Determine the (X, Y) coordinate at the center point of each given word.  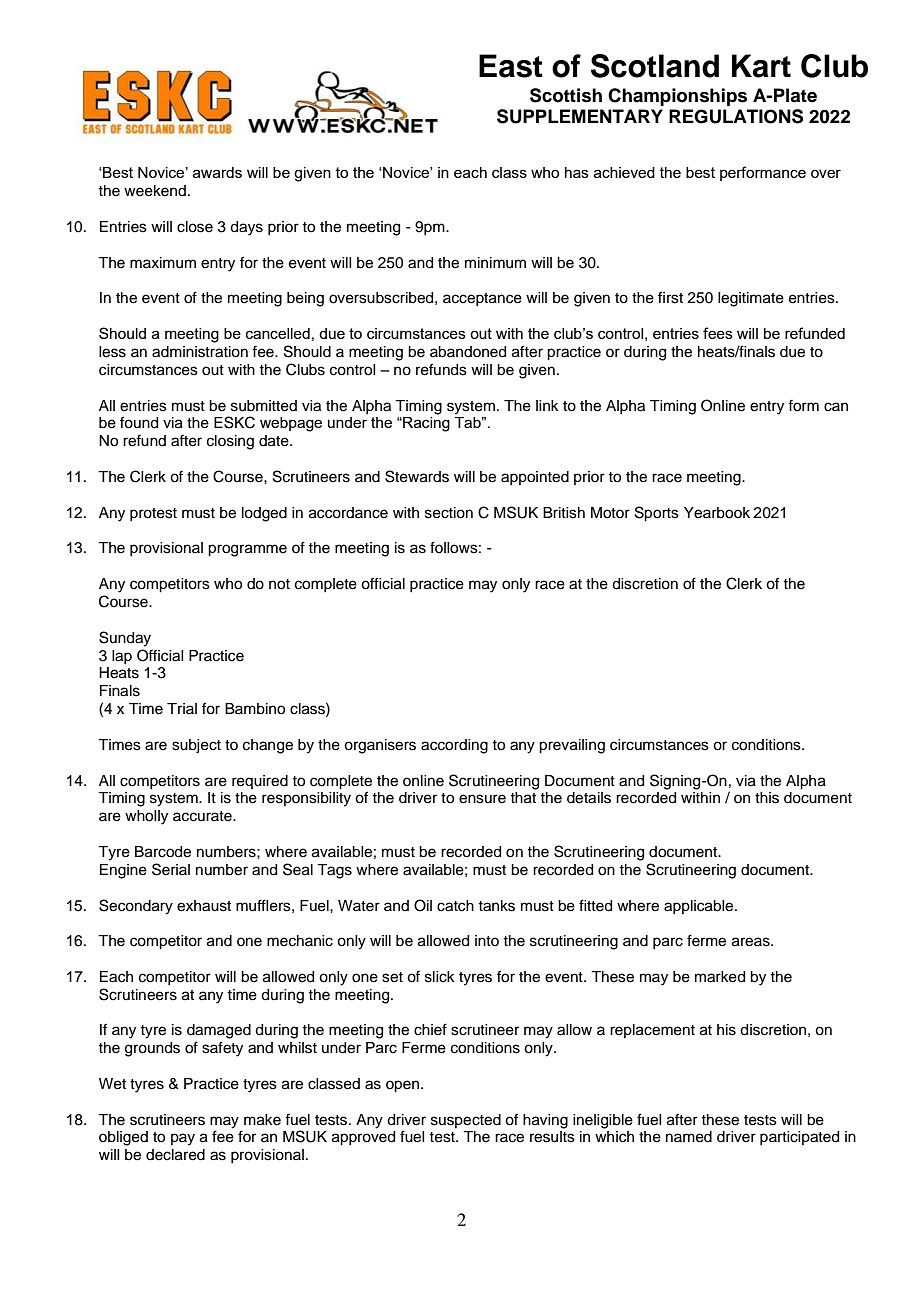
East (511, 66)
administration (200, 352)
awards (217, 172)
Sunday (125, 639)
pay (183, 1139)
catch (455, 906)
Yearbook (717, 513)
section (449, 513)
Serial (171, 869)
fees (718, 333)
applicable (700, 907)
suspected (466, 1121)
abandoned (468, 352)
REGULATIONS (736, 116)
